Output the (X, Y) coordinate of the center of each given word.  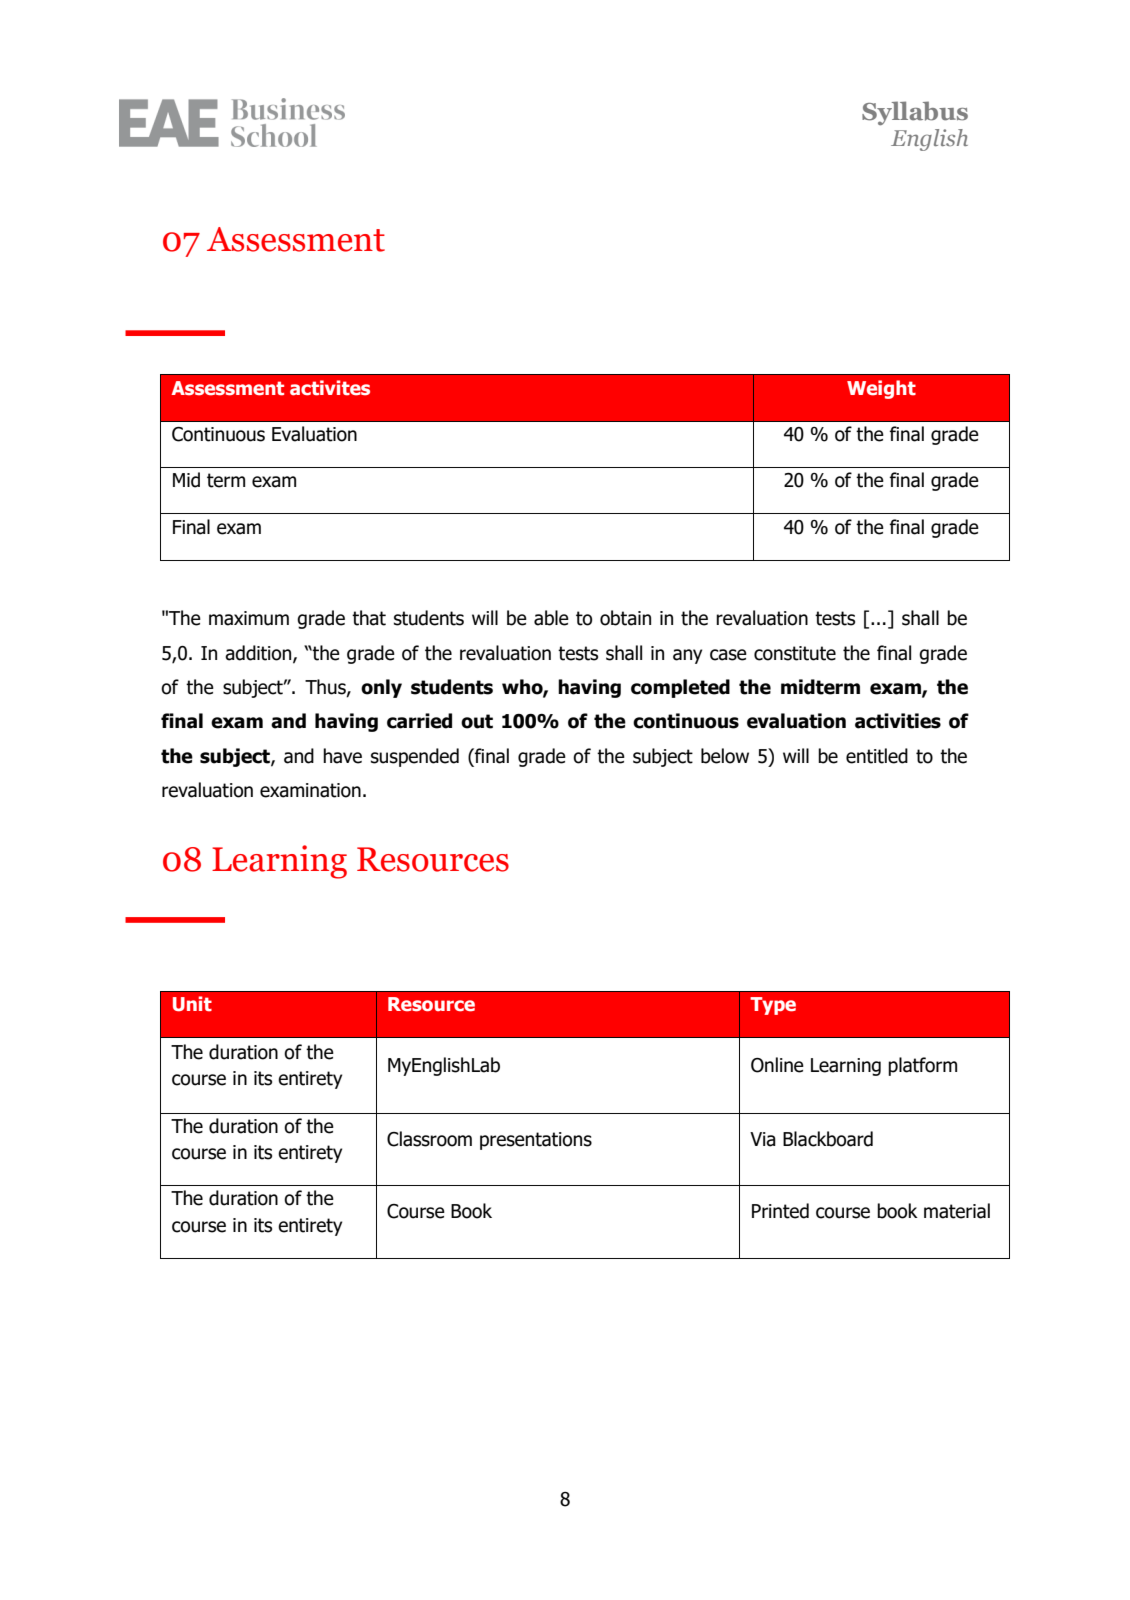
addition (259, 653)
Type (773, 1006)
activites (330, 388)
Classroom (429, 1139)
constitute (795, 653)
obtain (625, 618)
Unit (192, 1004)
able (551, 618)
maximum (249, 618)
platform (922, 1066)
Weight (881, 389)
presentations (536, 1141)
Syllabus (915, 113)
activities (898, 721)
